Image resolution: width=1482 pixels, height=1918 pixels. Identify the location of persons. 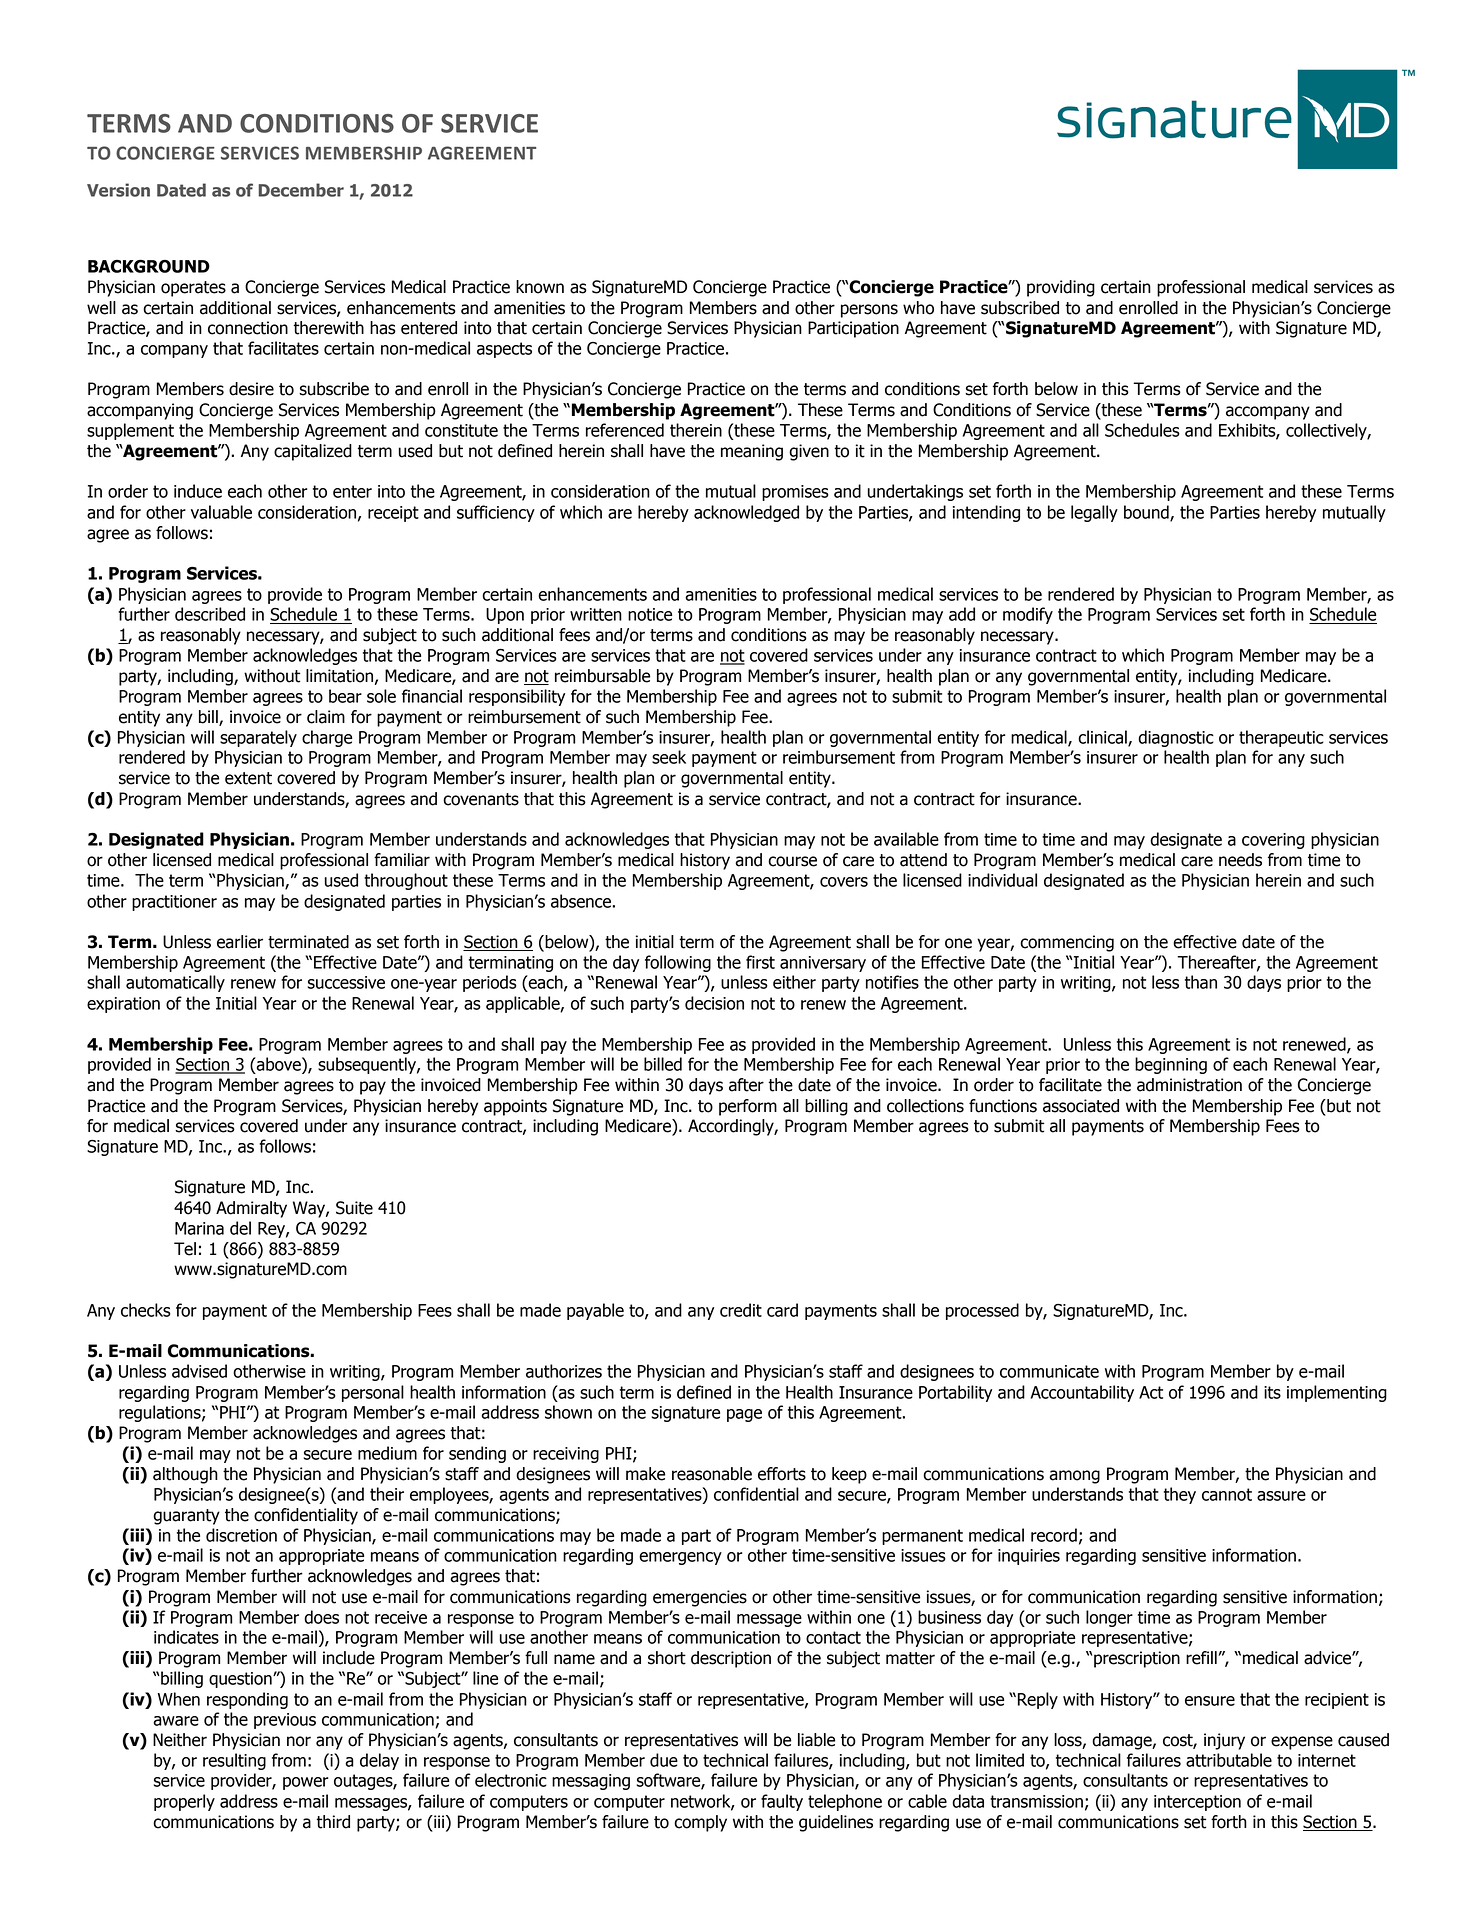
(869, 311).
